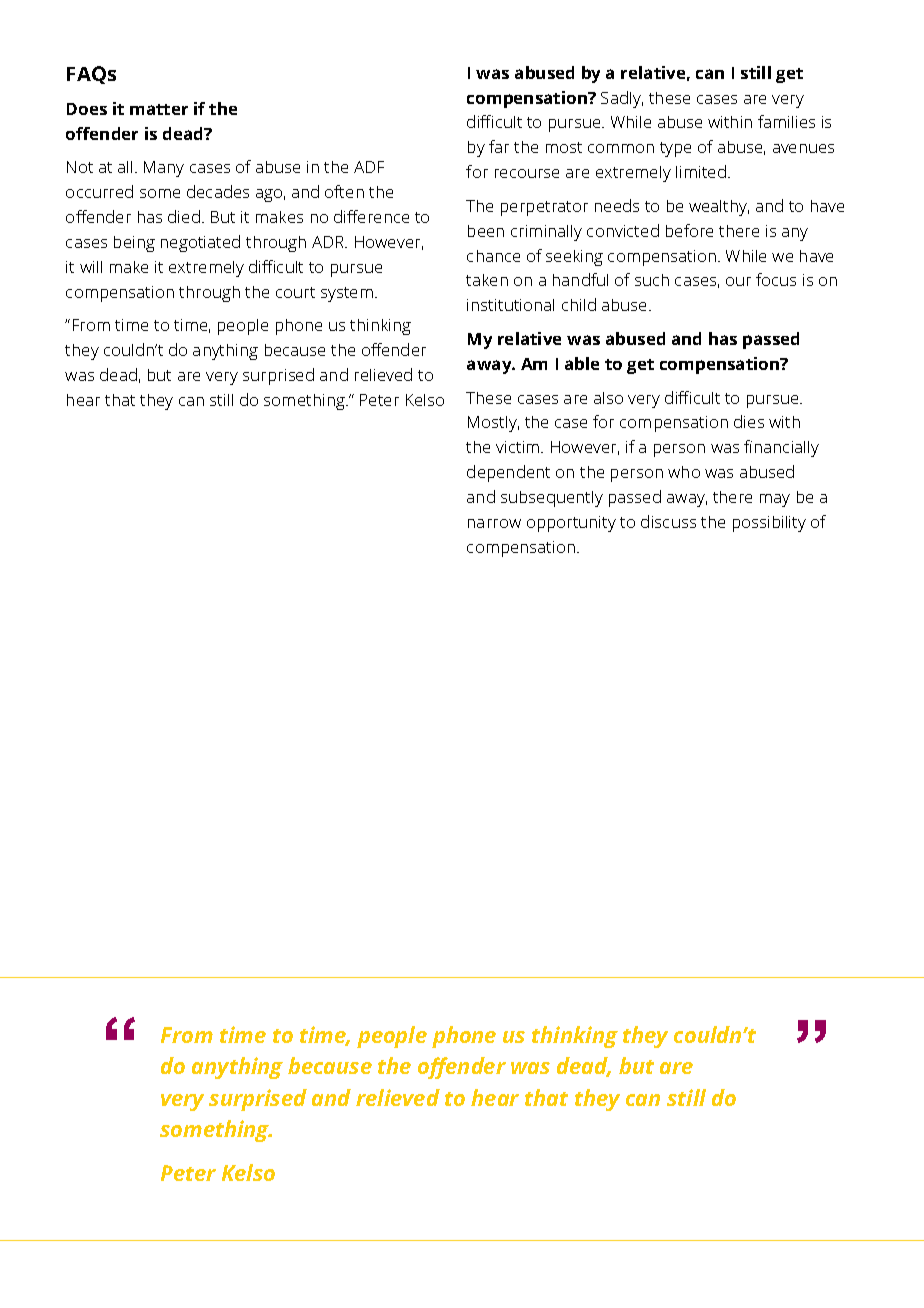 Image resolution: width=924 pixels, height=1308 pixels. Describe the element at coordinates (552, 499) in the screenshot. I see `subsequently` at that location.
